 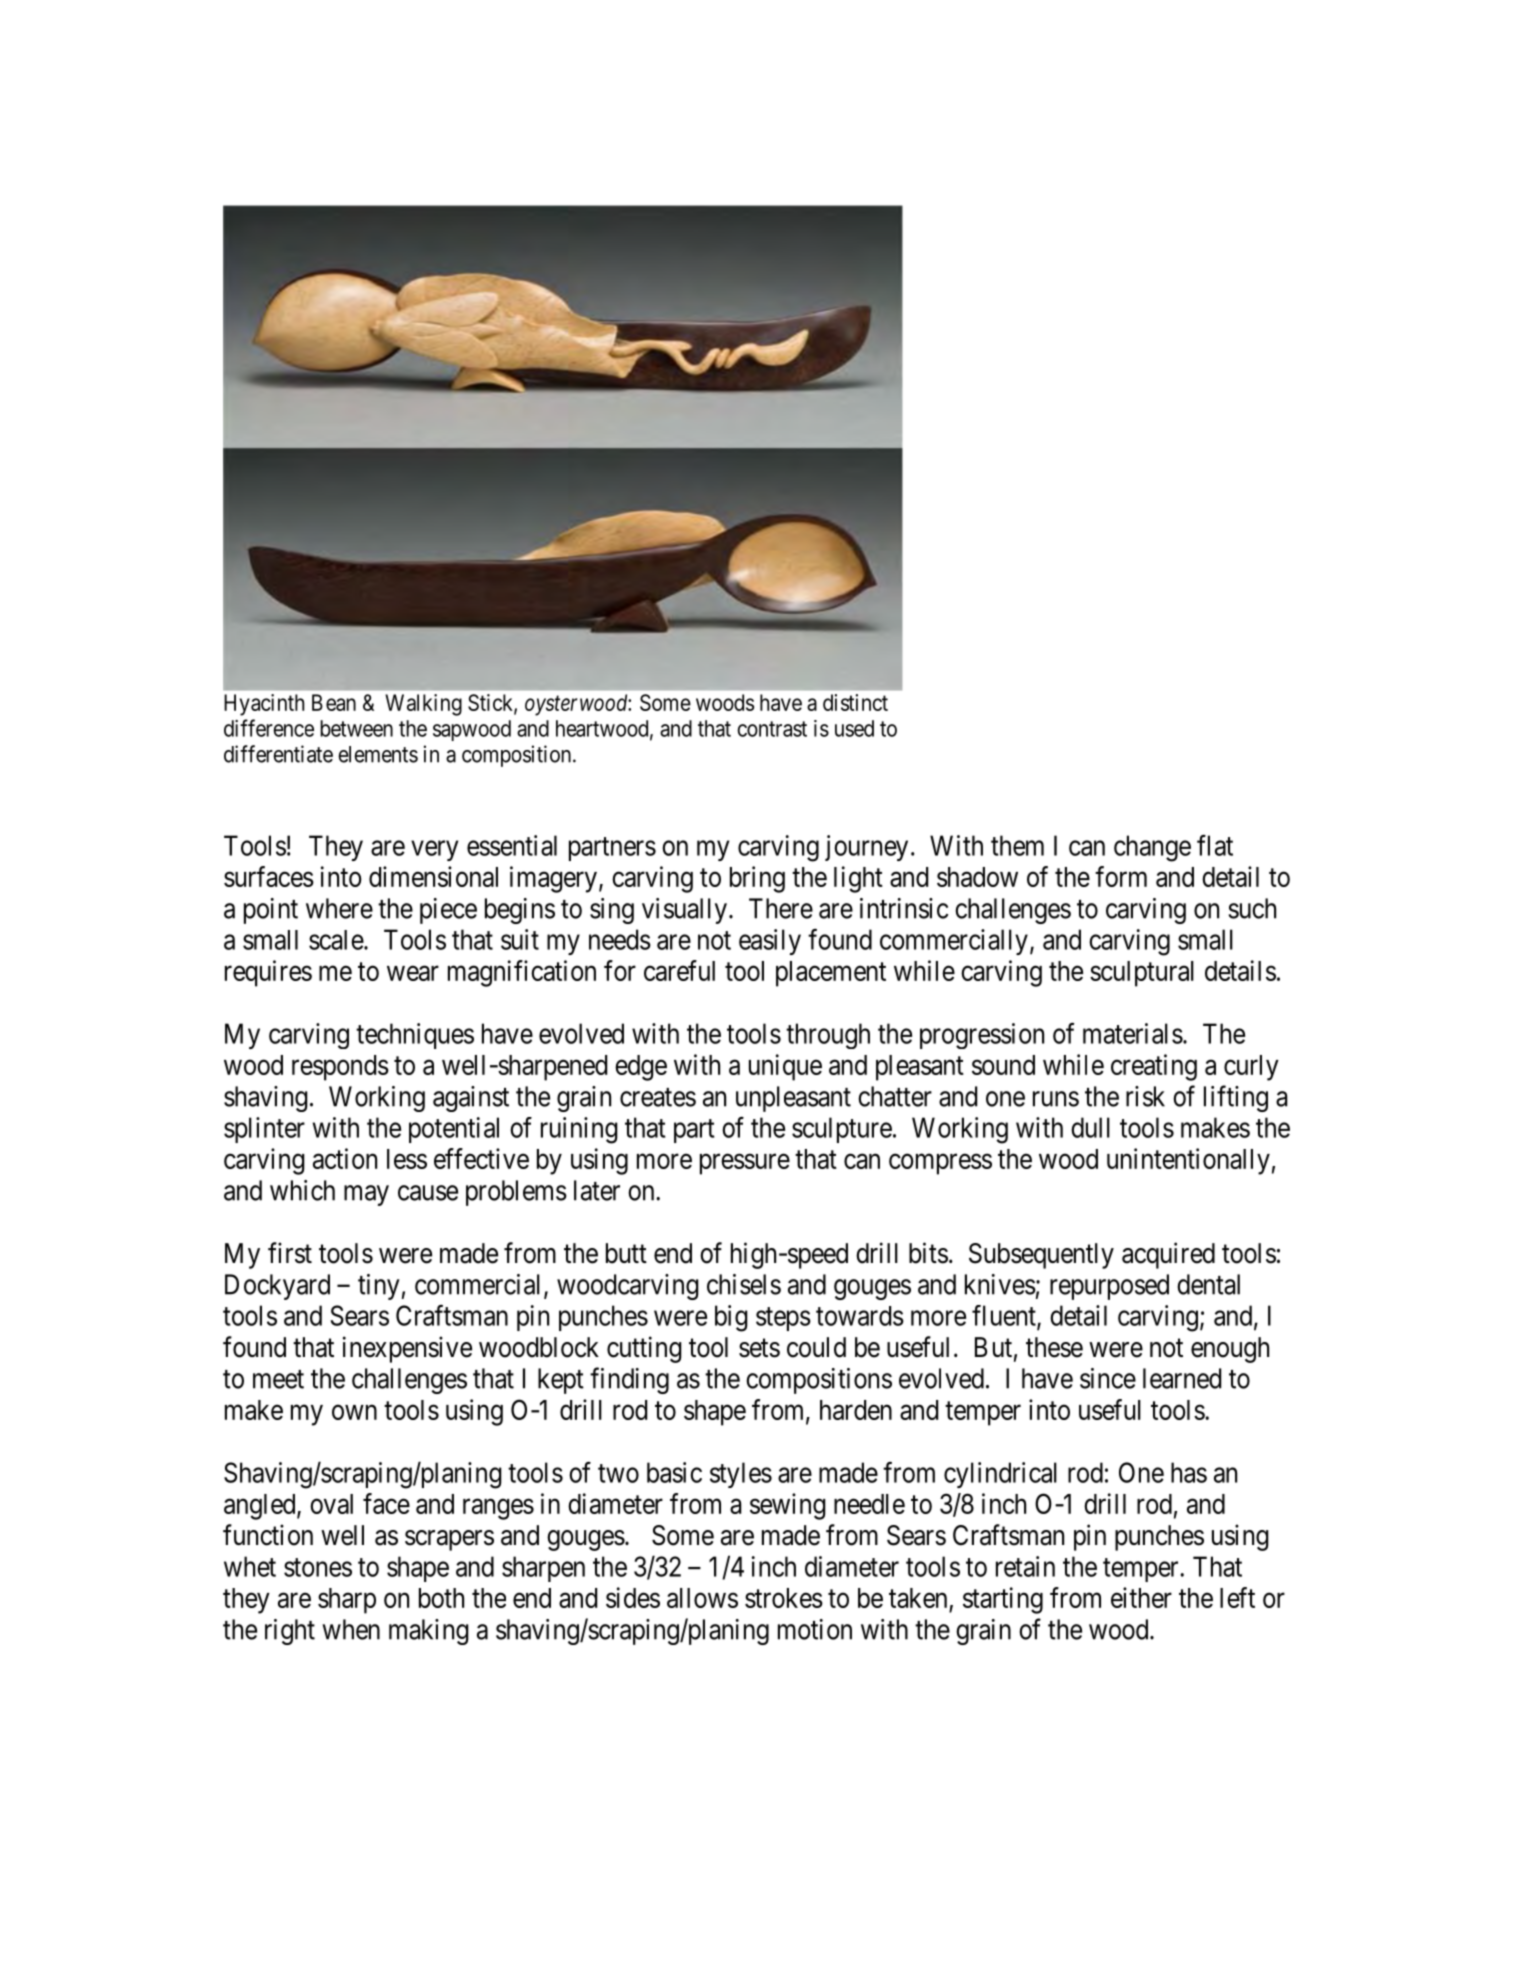 I want to click on between, so click(x=356, y=728).
